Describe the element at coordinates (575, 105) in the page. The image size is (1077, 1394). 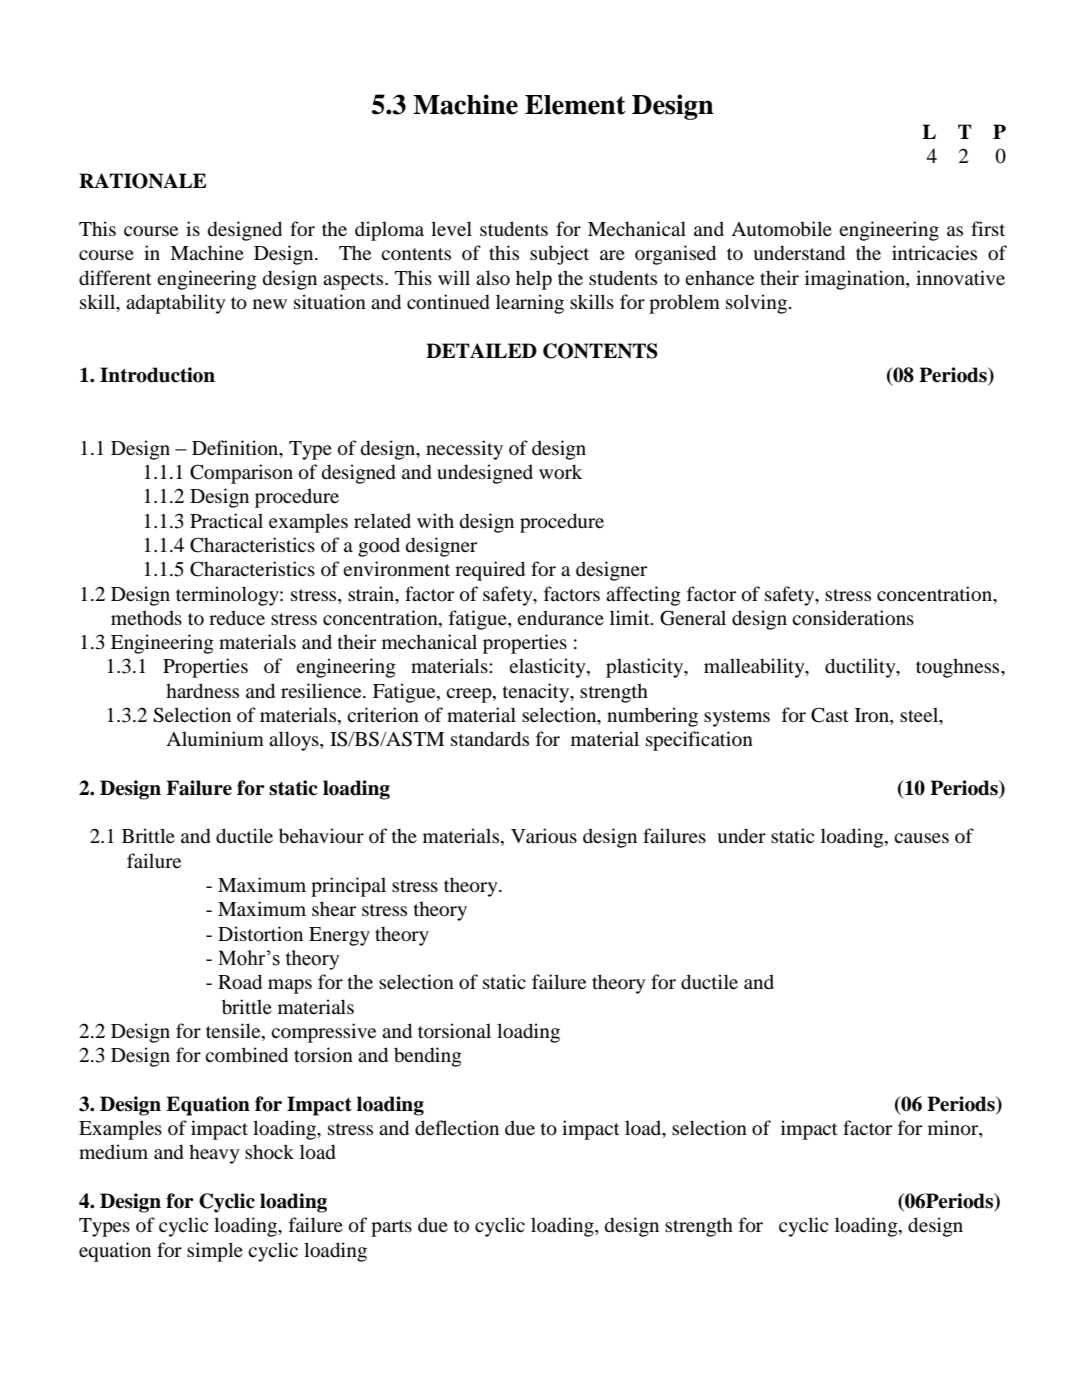
I see `Element` at that location.
